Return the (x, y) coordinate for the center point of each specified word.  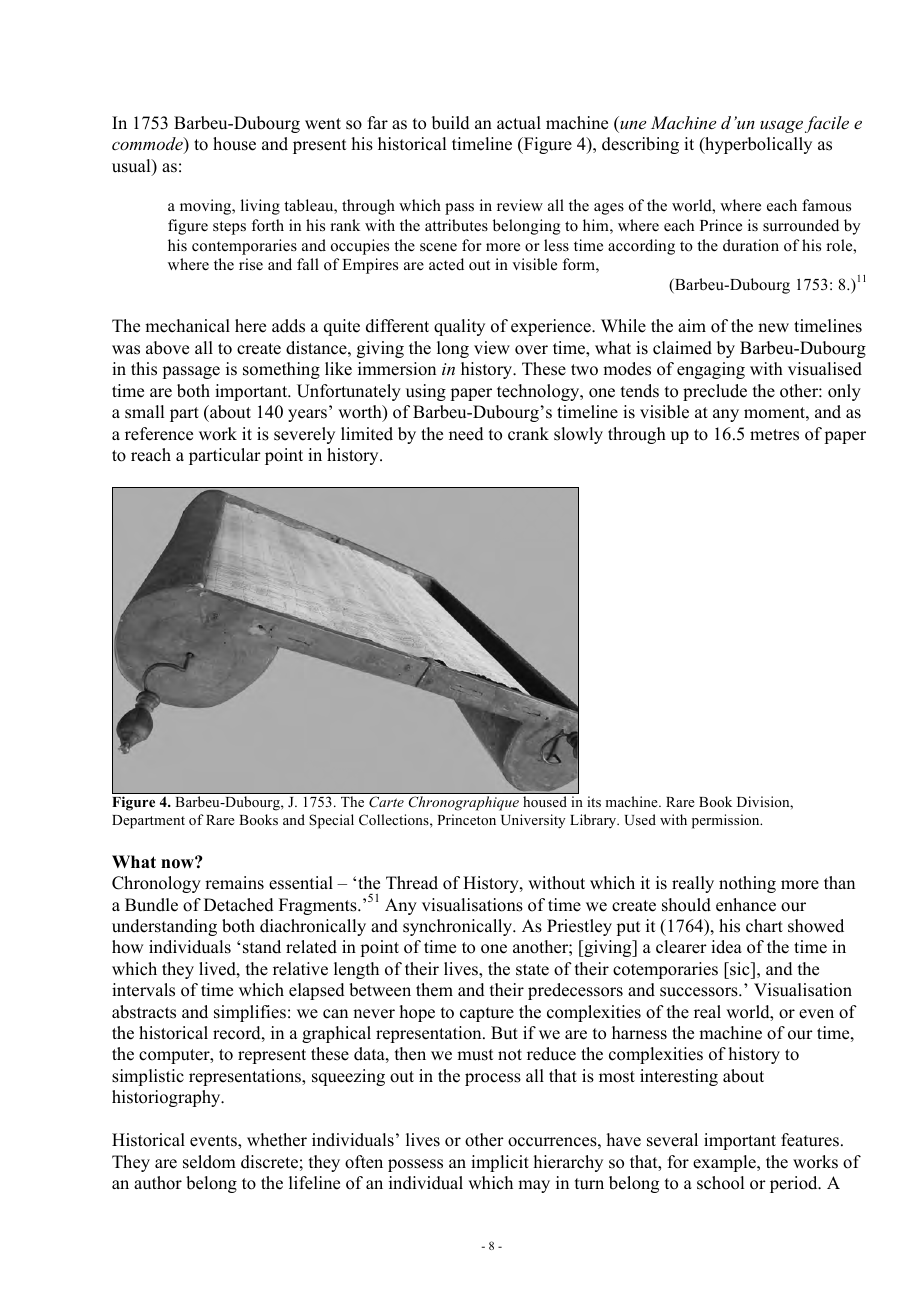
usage (781, 126)
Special (331, 821)
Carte (386, 802)
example (725, 1163)
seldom (209, 1162)
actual (519, 123)
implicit (500, 1163)
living (260, 207)
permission (727, 821)
